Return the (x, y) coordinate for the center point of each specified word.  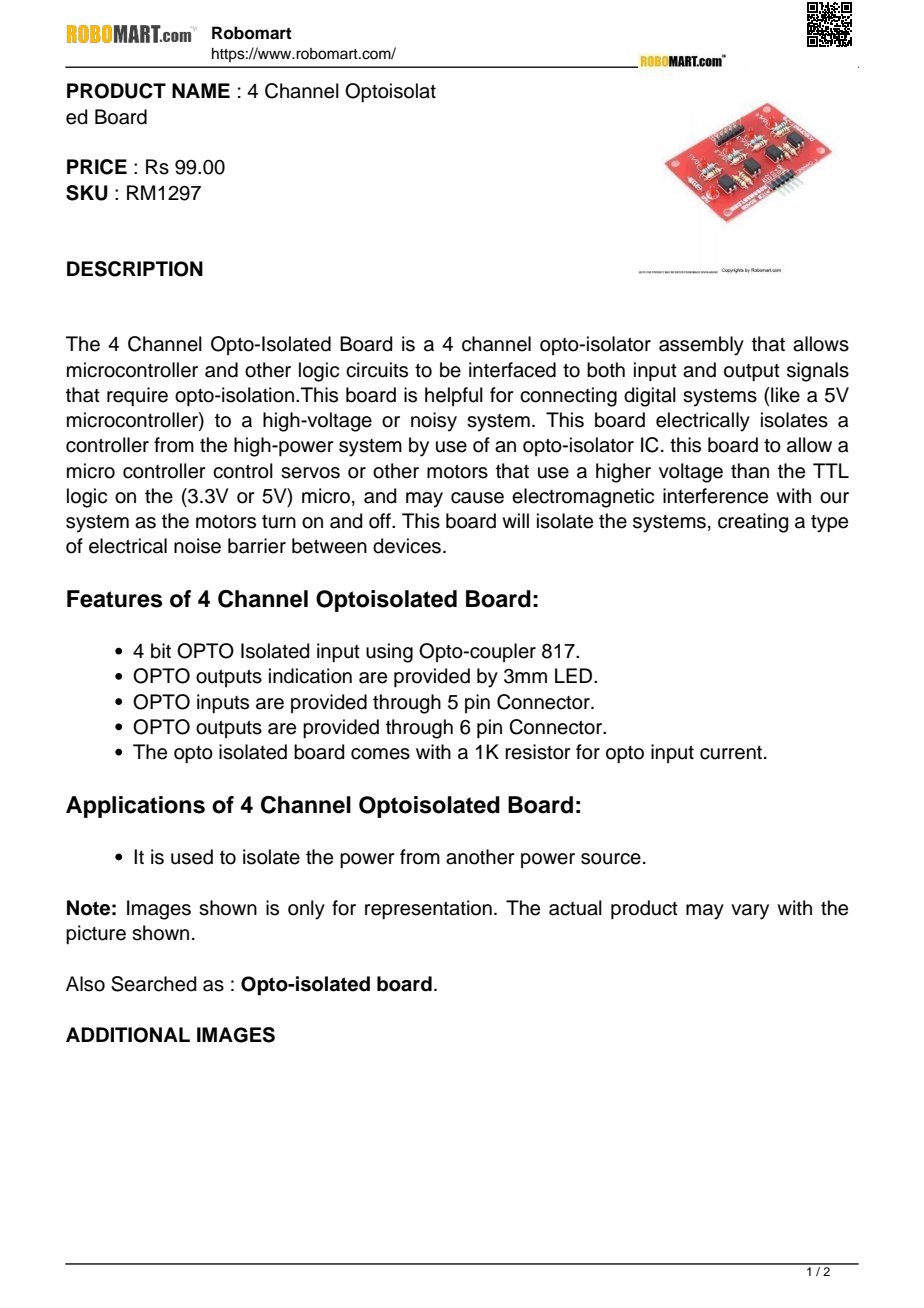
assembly (701, 346)
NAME (201, 90)
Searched (153, 984)
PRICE (97, 167)
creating (753, 523)
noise (197, 546)
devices (407, 546)
